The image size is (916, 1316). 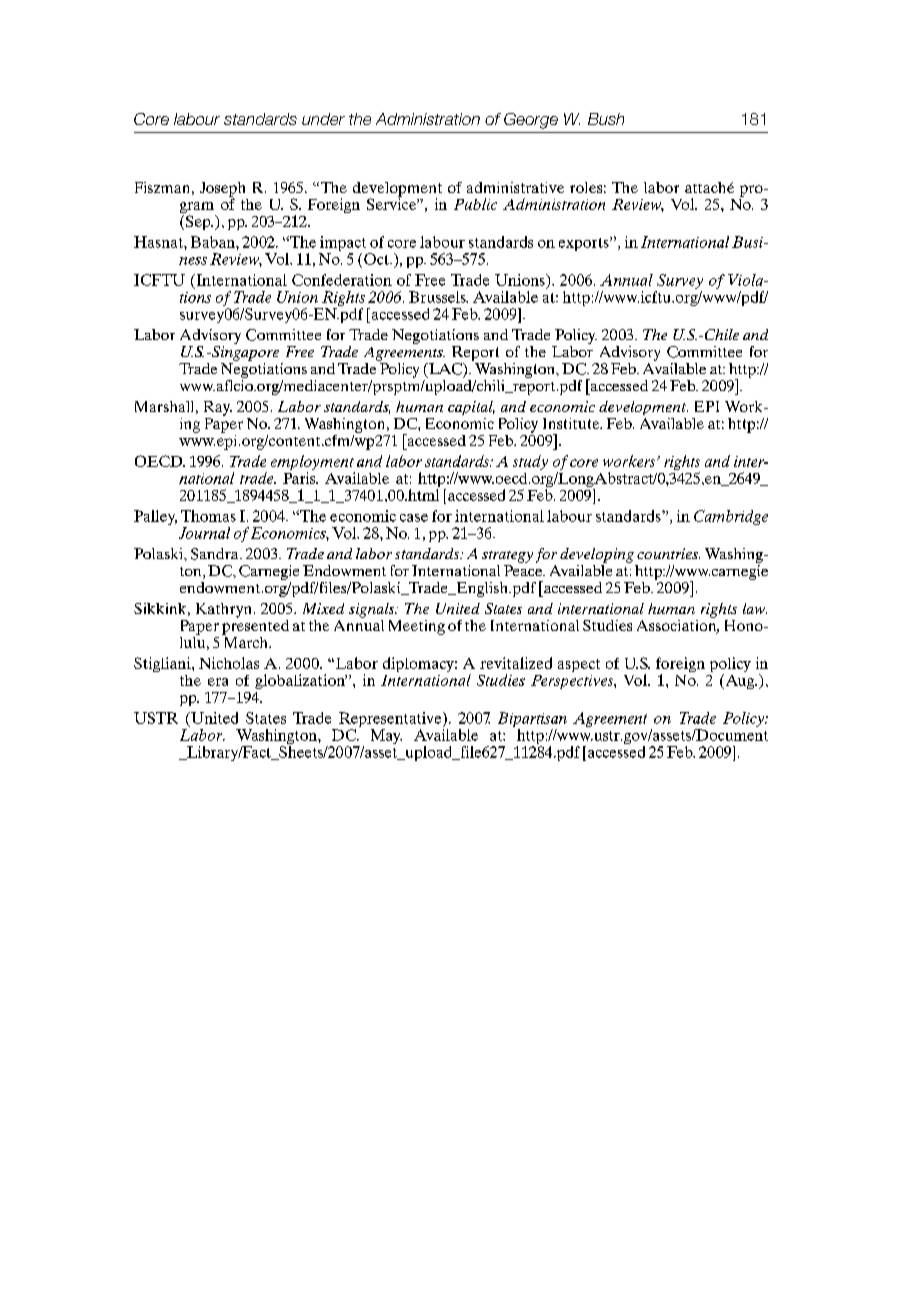 What do you see at coordinates (531, 121) in the screenshot?
I see `George` at bounding box center [531, 121].
